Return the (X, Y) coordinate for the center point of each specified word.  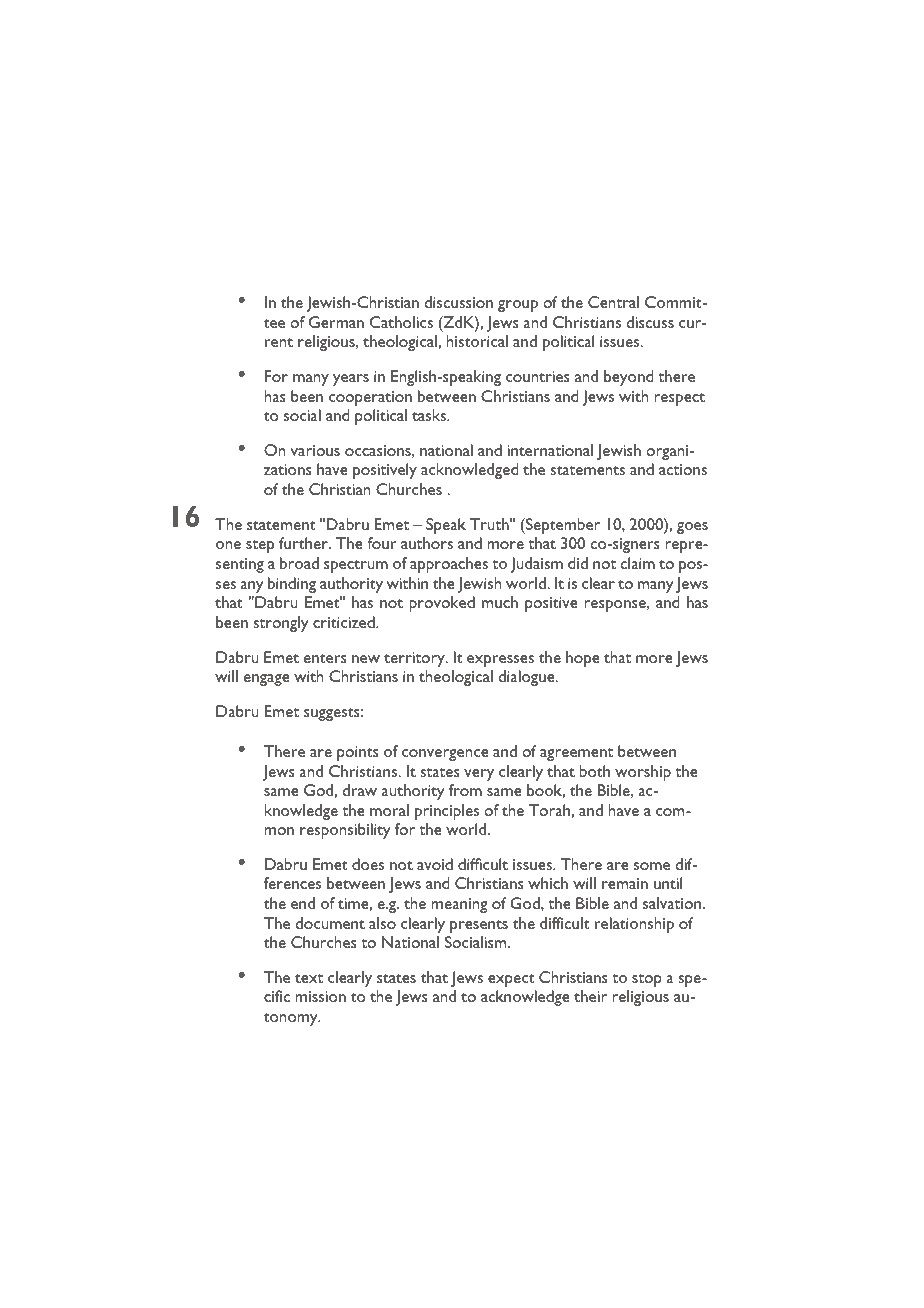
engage (267, 680)
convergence (445, 755)
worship (643, 773)
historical (477, 341)
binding (292, 585)
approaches (449, 565)
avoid (435, 864)
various (315, 450)
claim (637, 563)
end (303, 903)
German (336, 322)
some (652, 866)
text (309, 978)
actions (683, 469)
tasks (430, 415)
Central (613, 302)
